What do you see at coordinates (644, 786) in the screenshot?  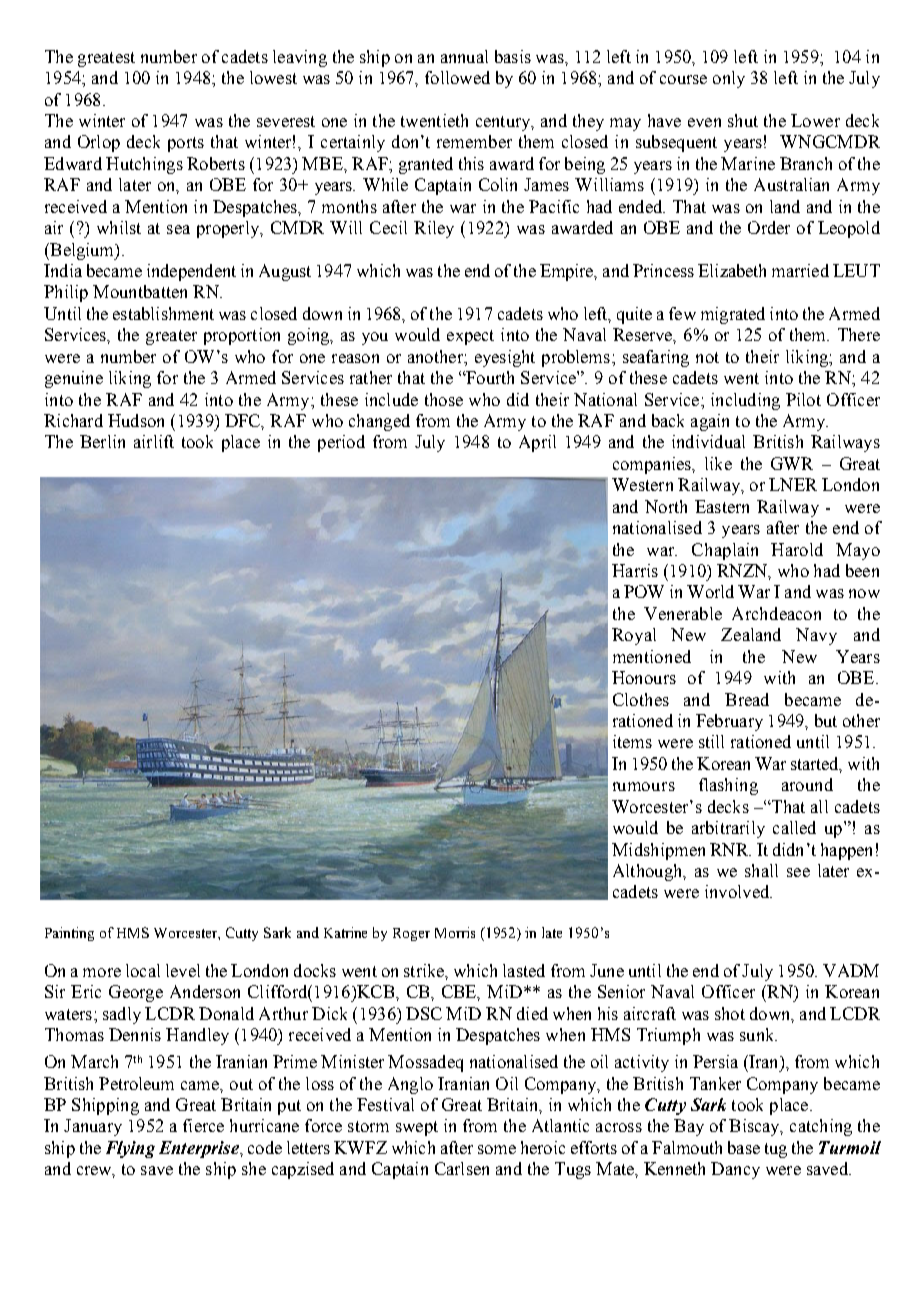 I see `rumours` at bounding box center [644, 786].
